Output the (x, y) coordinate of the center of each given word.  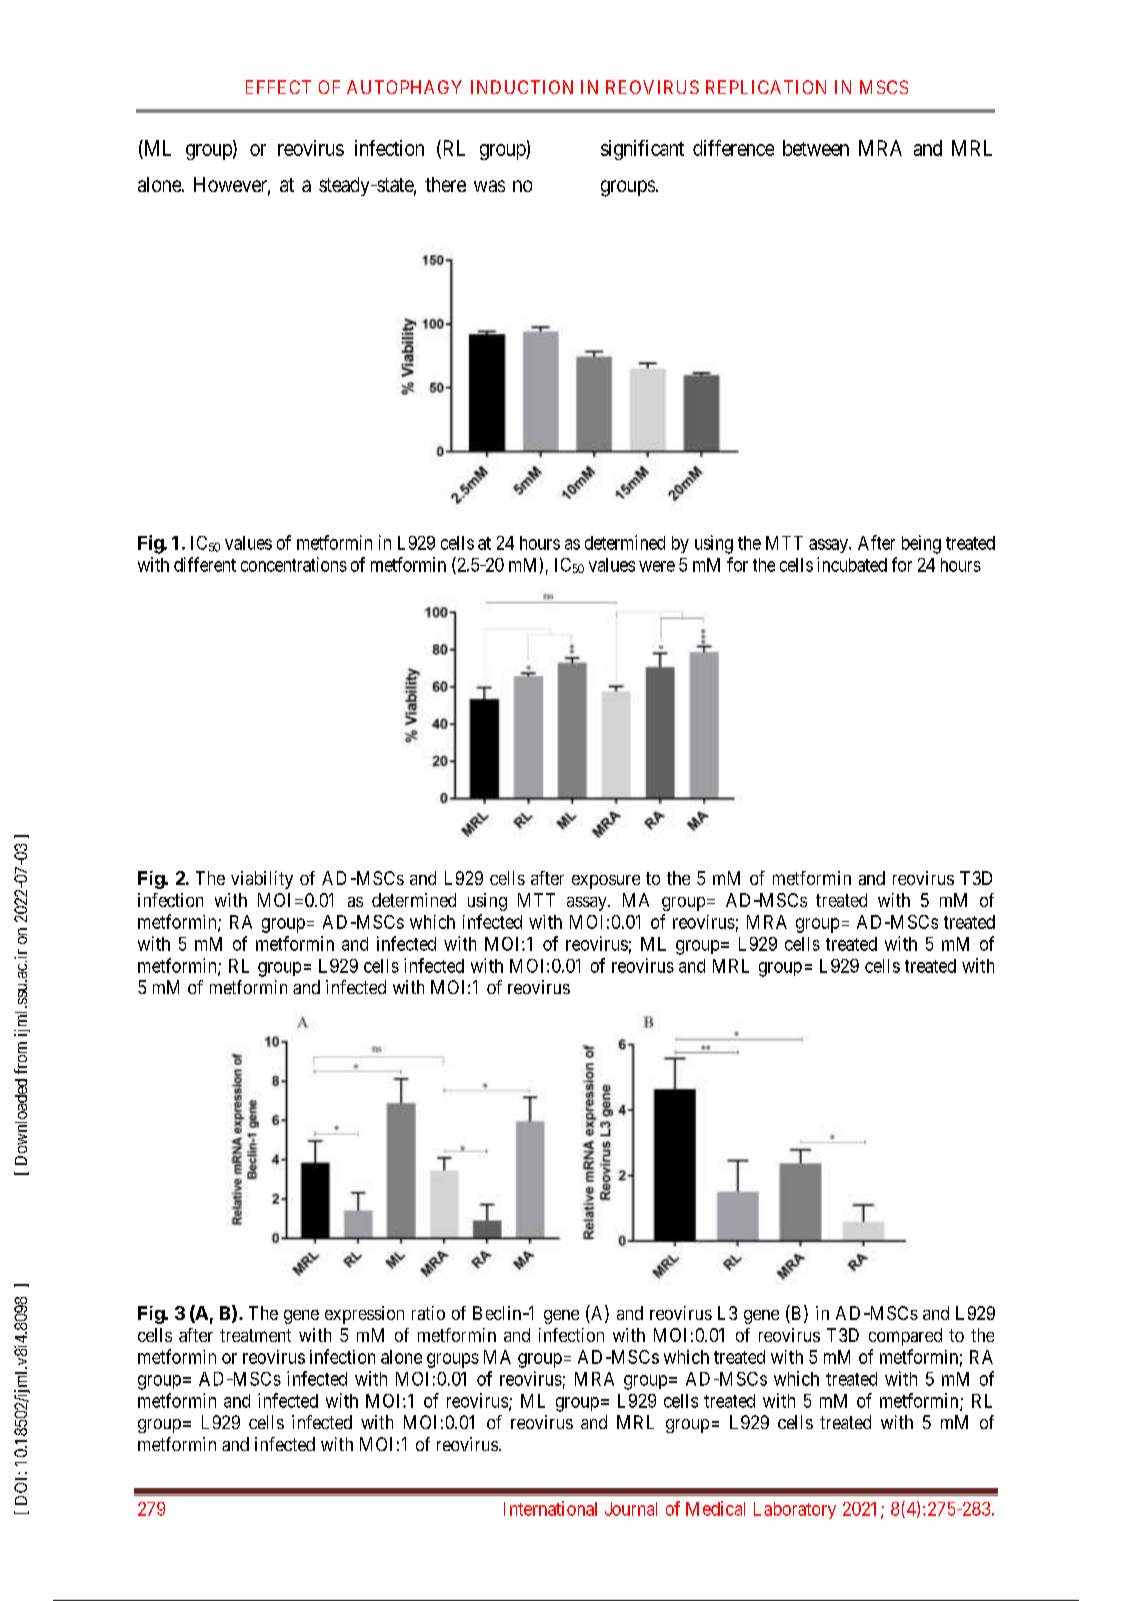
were (657, 566)
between (816, 148)
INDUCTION (522, 87)
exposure (606, 882)
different (205, 564)
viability (262, 880)
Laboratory (795, 1510)
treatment (255, 1335)
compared (905, 1337)
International (550, 1508)
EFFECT (278, 87)
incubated (852, 564)
